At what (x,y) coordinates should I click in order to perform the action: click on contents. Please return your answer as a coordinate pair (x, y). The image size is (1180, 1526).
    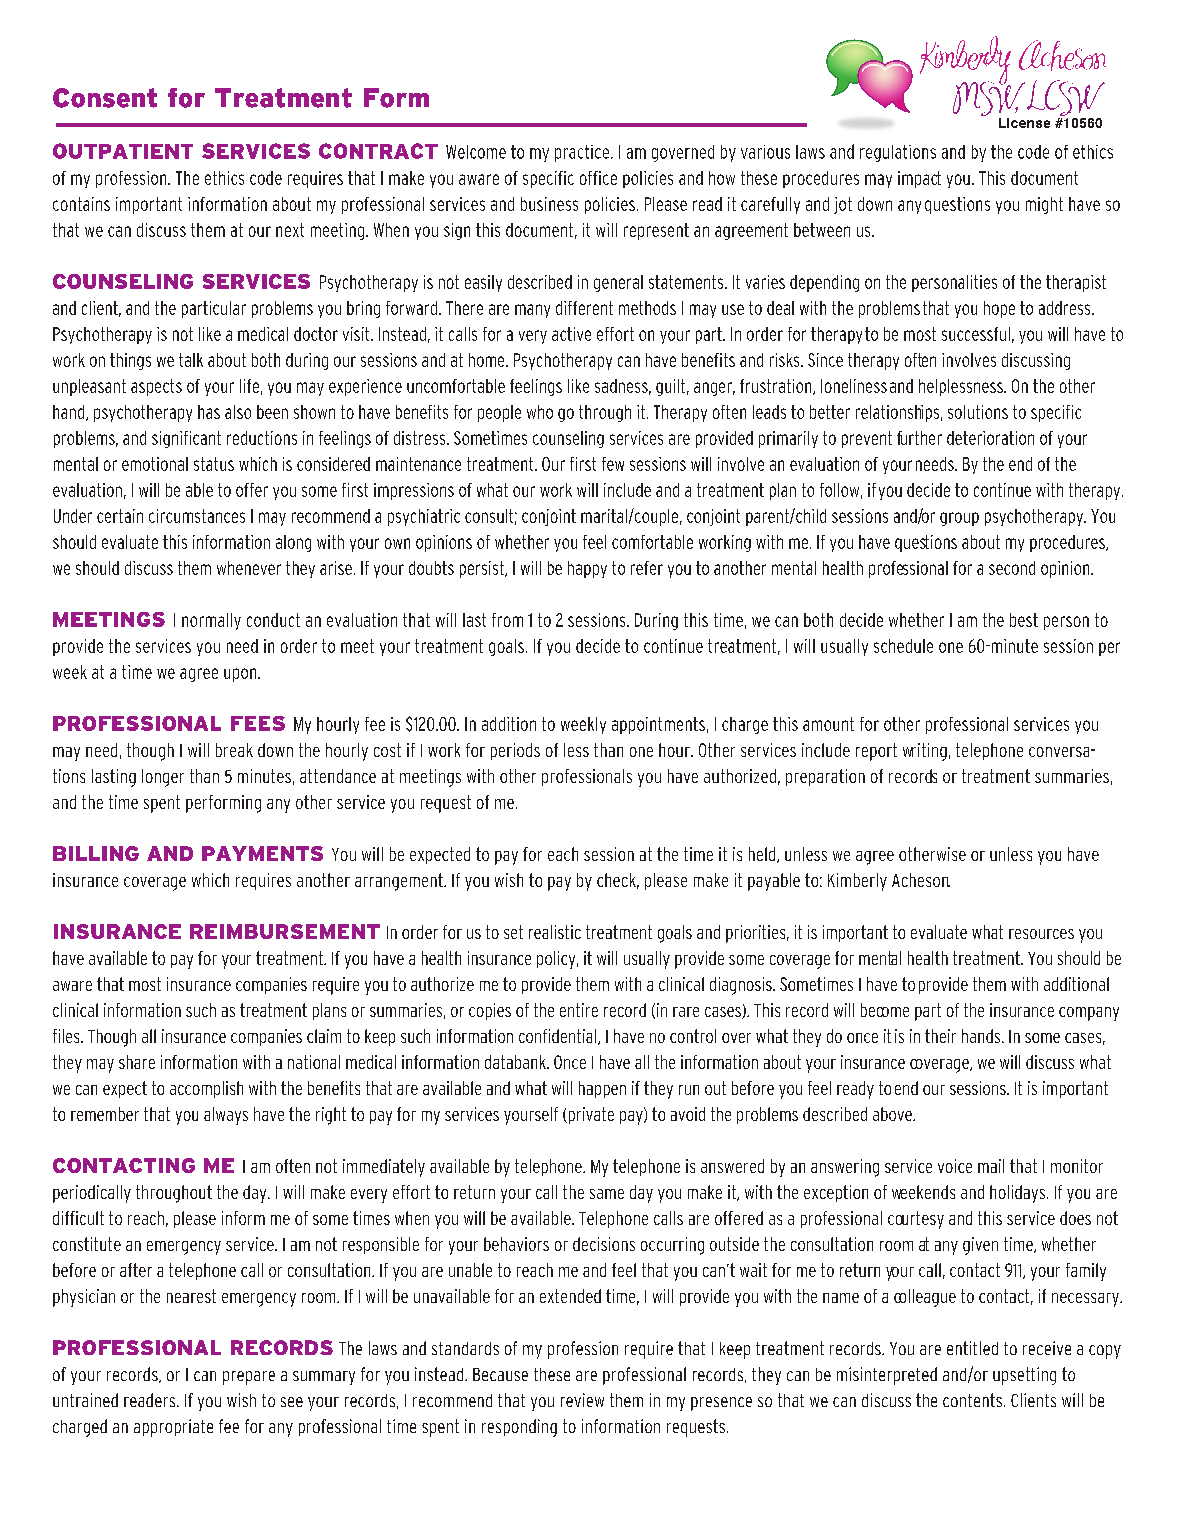
    Looking at the image, I should click on (972, 1400).
